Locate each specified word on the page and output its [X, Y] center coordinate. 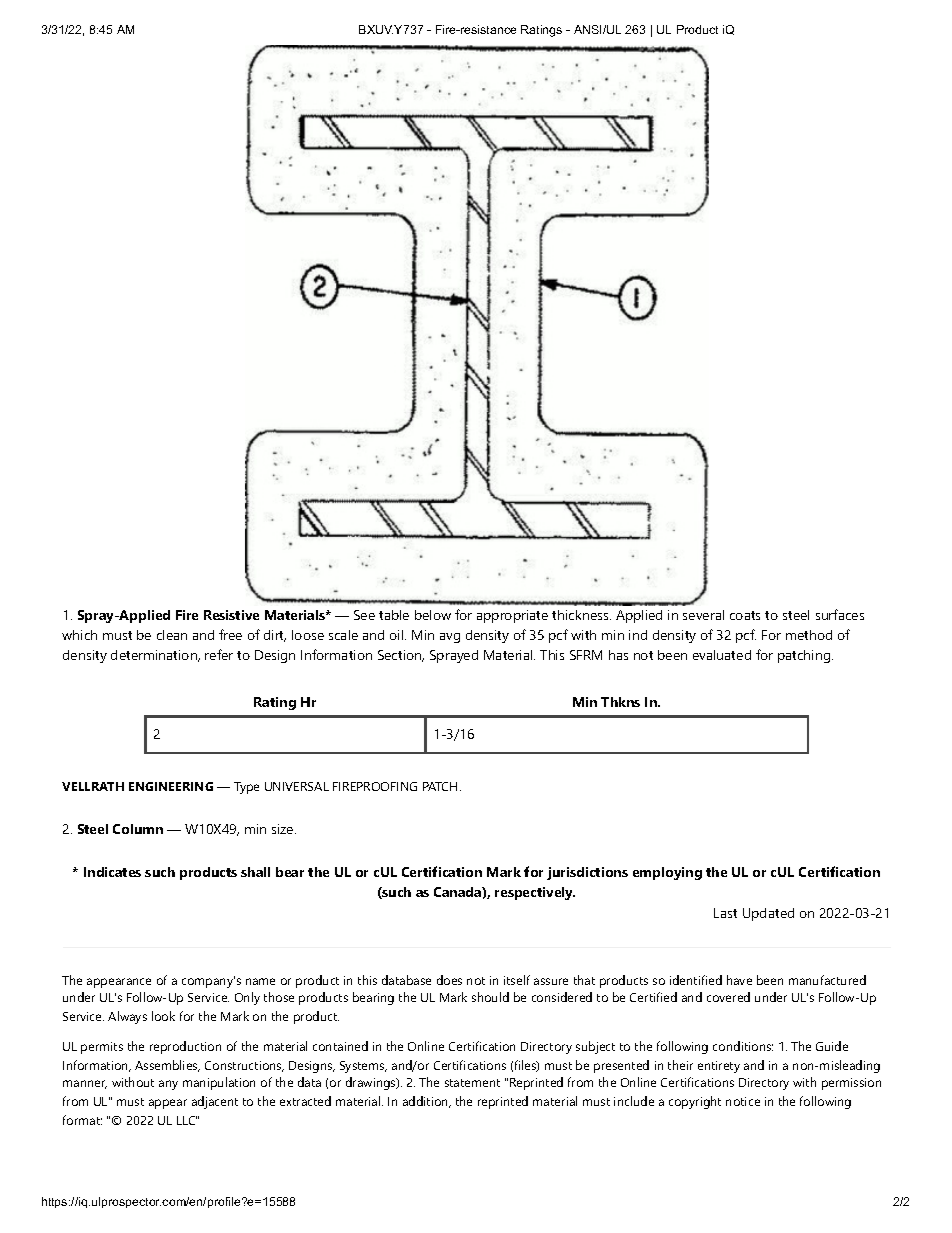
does [449, 980]
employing [667, 873]
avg [450, 638]
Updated [768, 914]
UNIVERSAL [297, 786]
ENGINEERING [171, 786]
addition [426, 1102]
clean [172, 635]
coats [745, 615]
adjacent [215, 1102]
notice [743, 1101]
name [260, 981]
